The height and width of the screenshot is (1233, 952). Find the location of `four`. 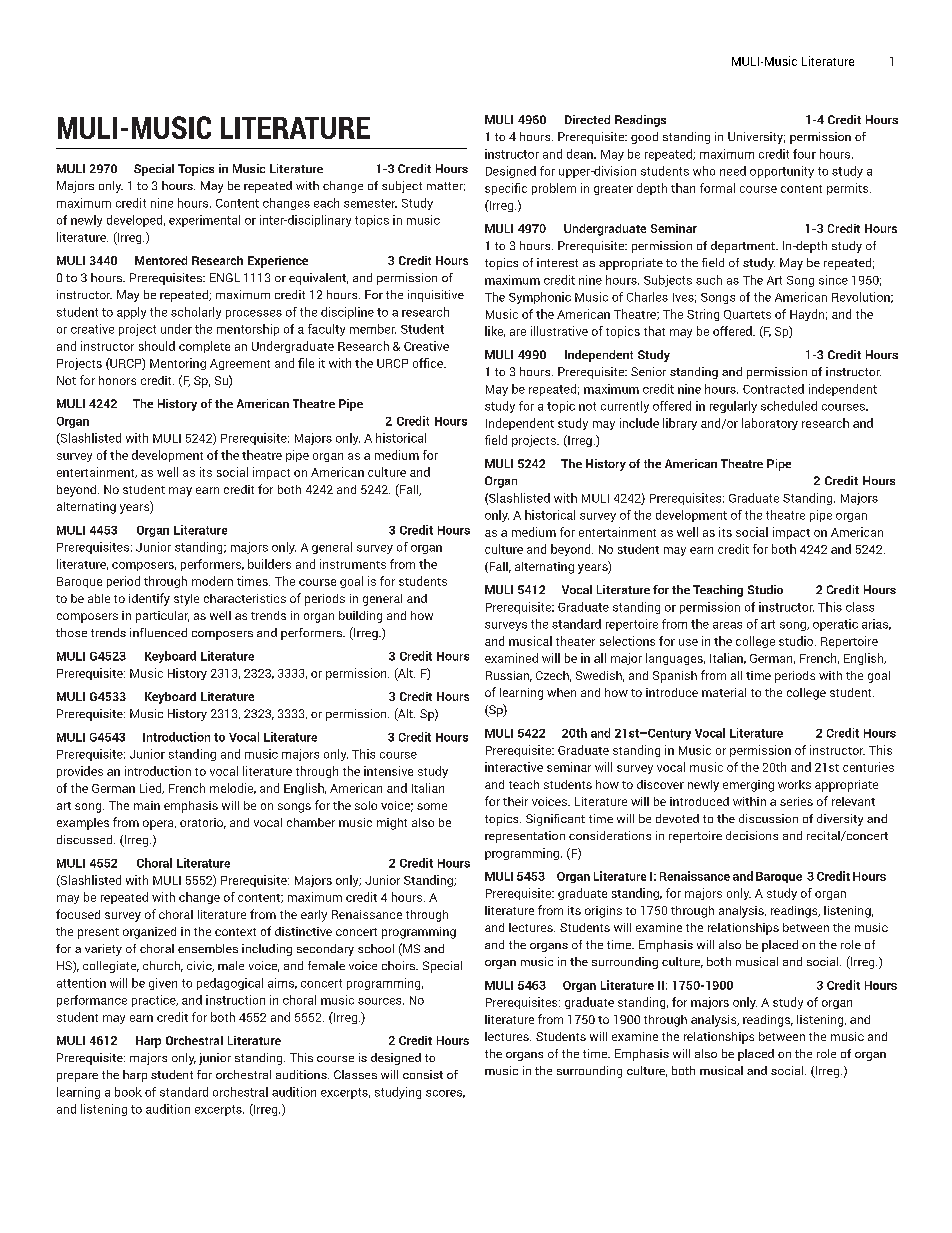

four is located at coordinates (804, 154).
